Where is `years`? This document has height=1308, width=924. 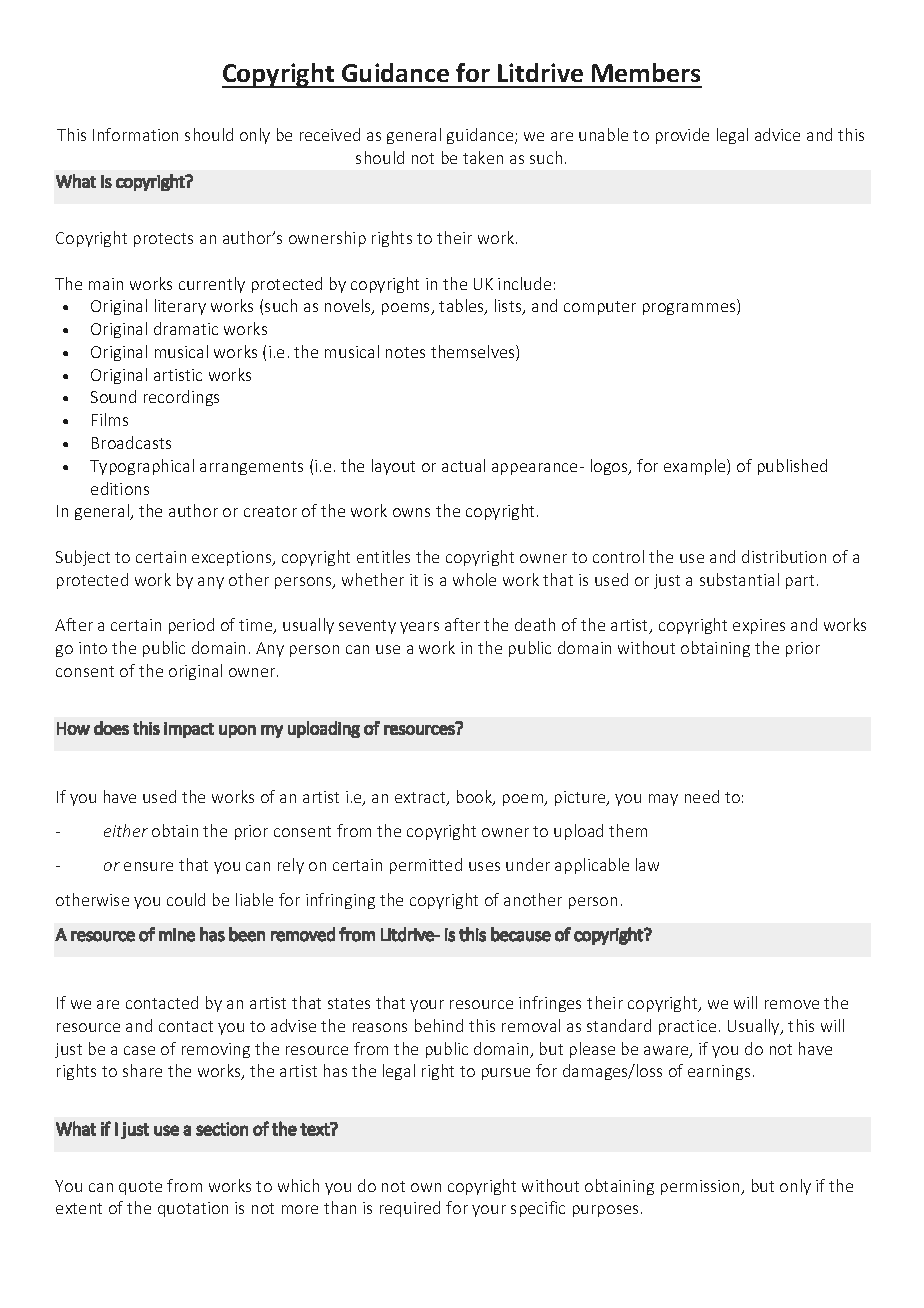 years is located at coordinates (419, 628).
